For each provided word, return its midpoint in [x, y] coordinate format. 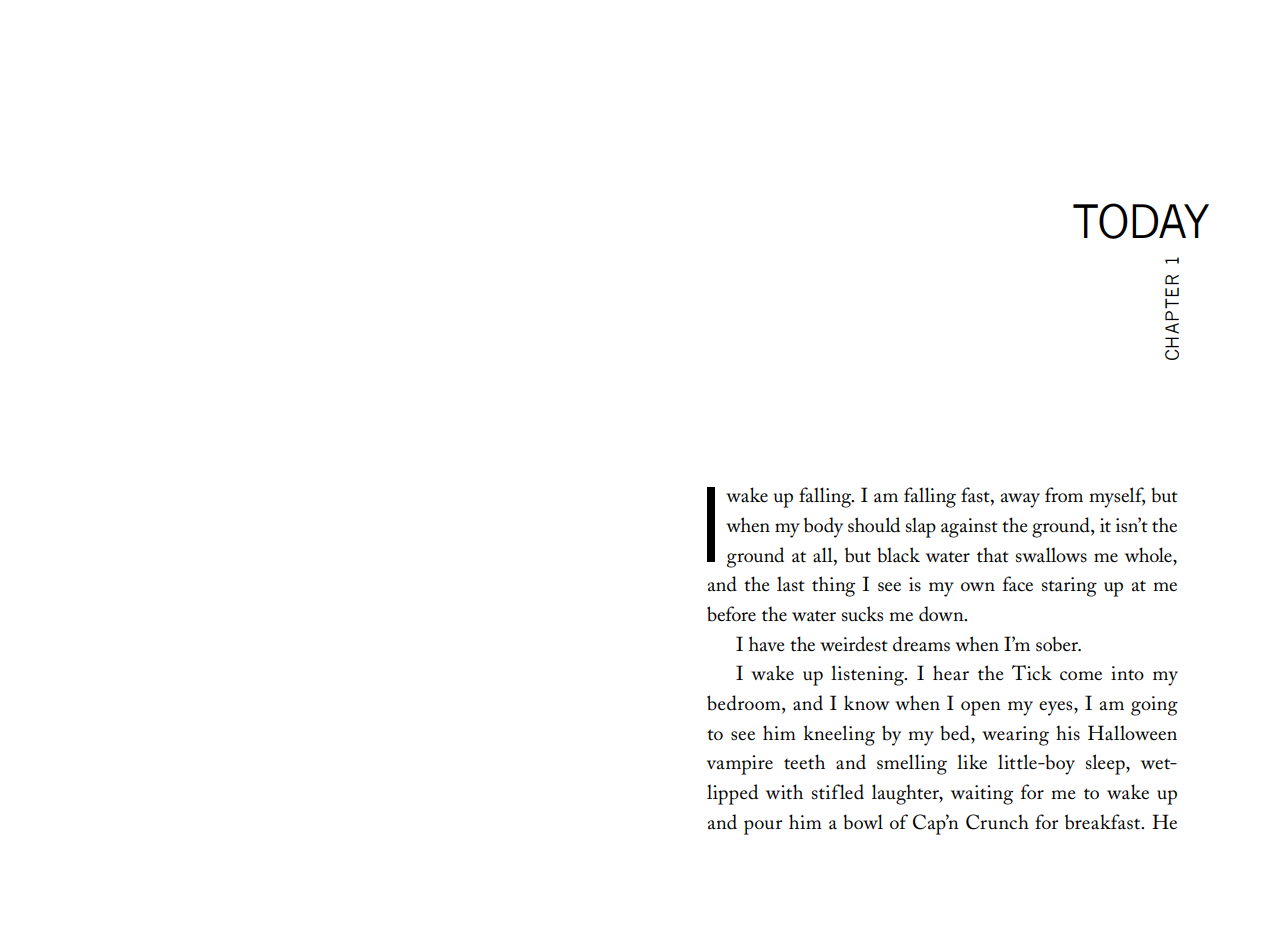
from [1064, 495]
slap [921, 527]
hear [951, 673]
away [1020, 500]
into [1127, 673]
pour [763, 827]
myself [1117, 497]
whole [1149, 555]
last [791, 584]
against [969, 528]
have [766, 644]
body [823, 527]
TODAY [1141, 221]
